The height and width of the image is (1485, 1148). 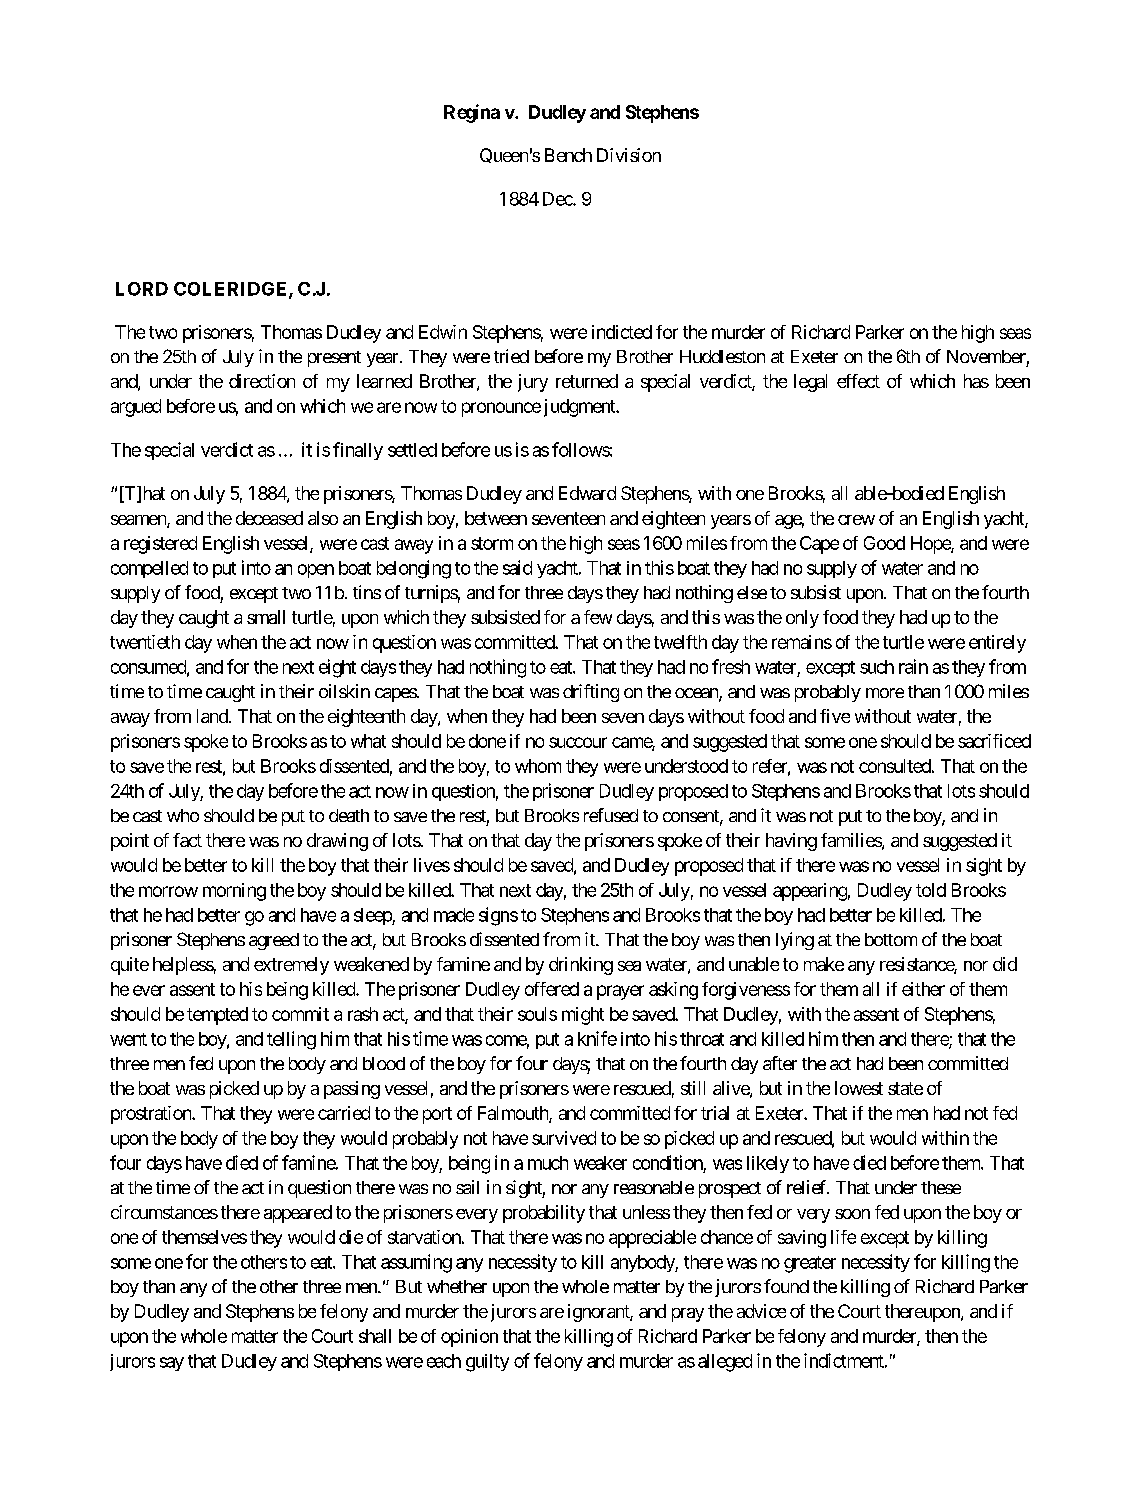 What do you see at coordinates (581, 966) in the image?
I see `drinking` at bounding box center [581, 966].
